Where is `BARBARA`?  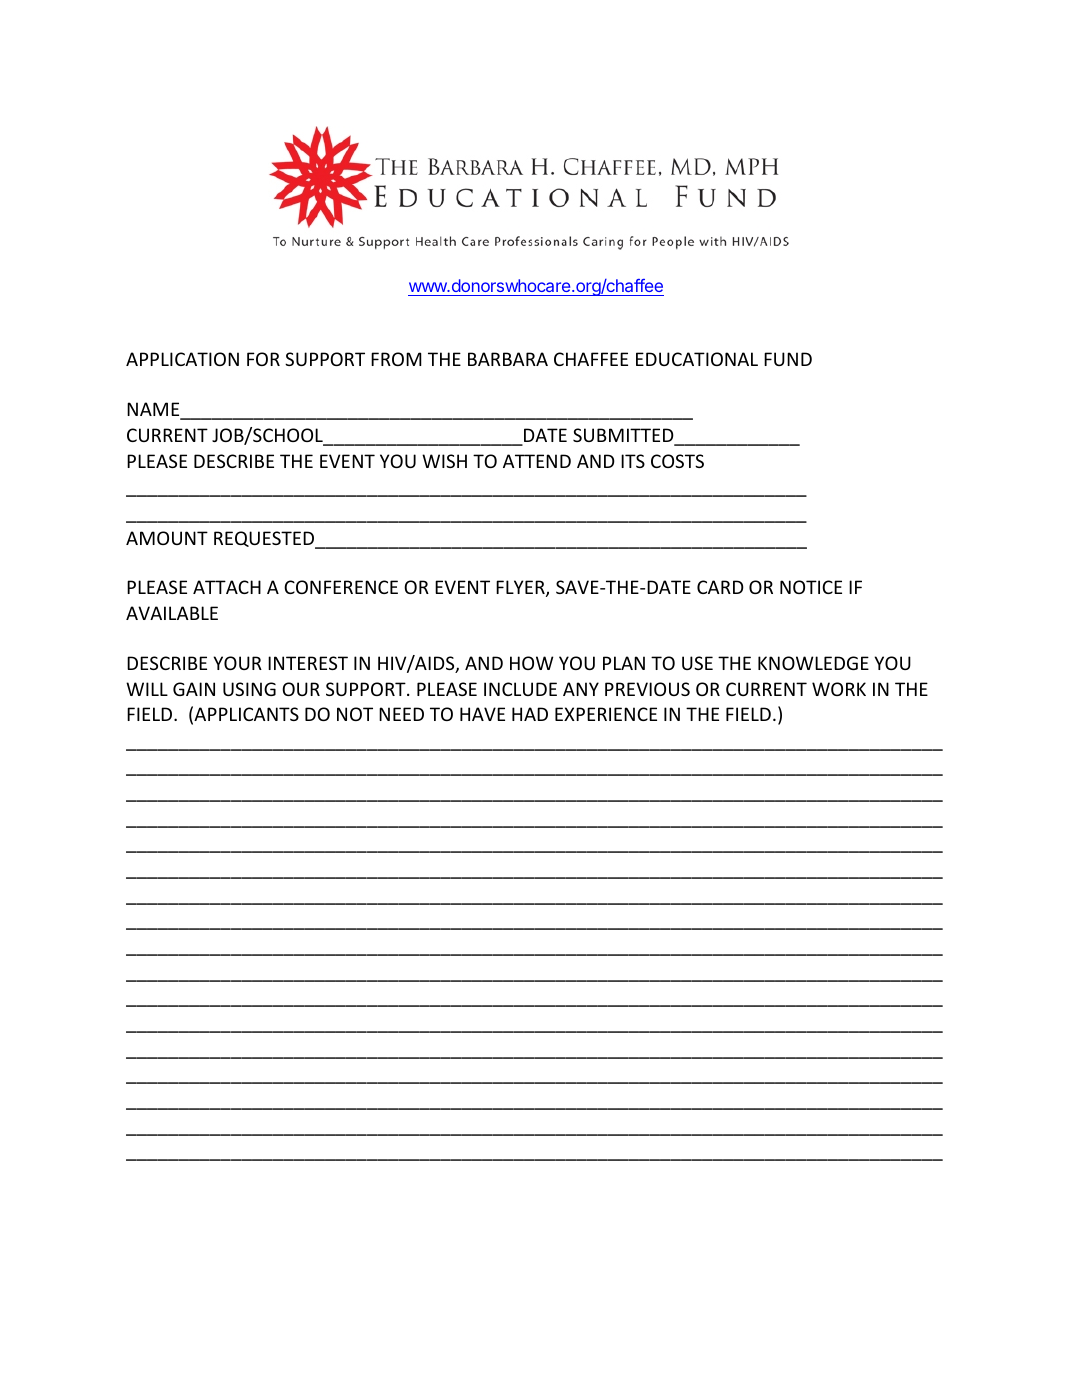 BARBARA is located at coordinates (508, 359).
